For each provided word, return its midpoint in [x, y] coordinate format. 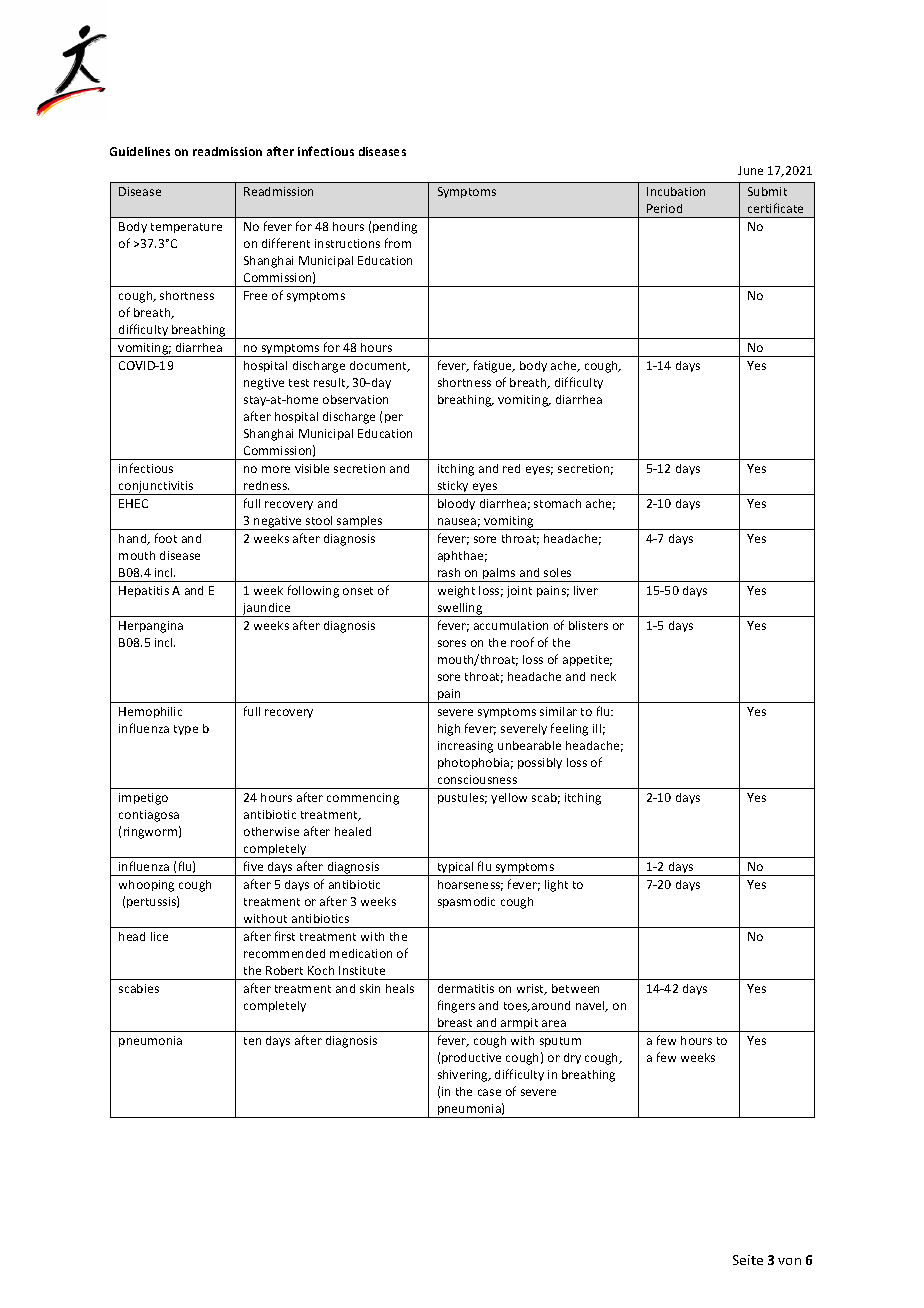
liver [586, 590]
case [489, 1092]
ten [252, 1041]
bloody [456, 504]
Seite [748, 1260]
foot [166, 538]
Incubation [676, 191]
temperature [186, 228]
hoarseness [470, 885]
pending [395, 228]
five [253, 866]
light [556, 886]
